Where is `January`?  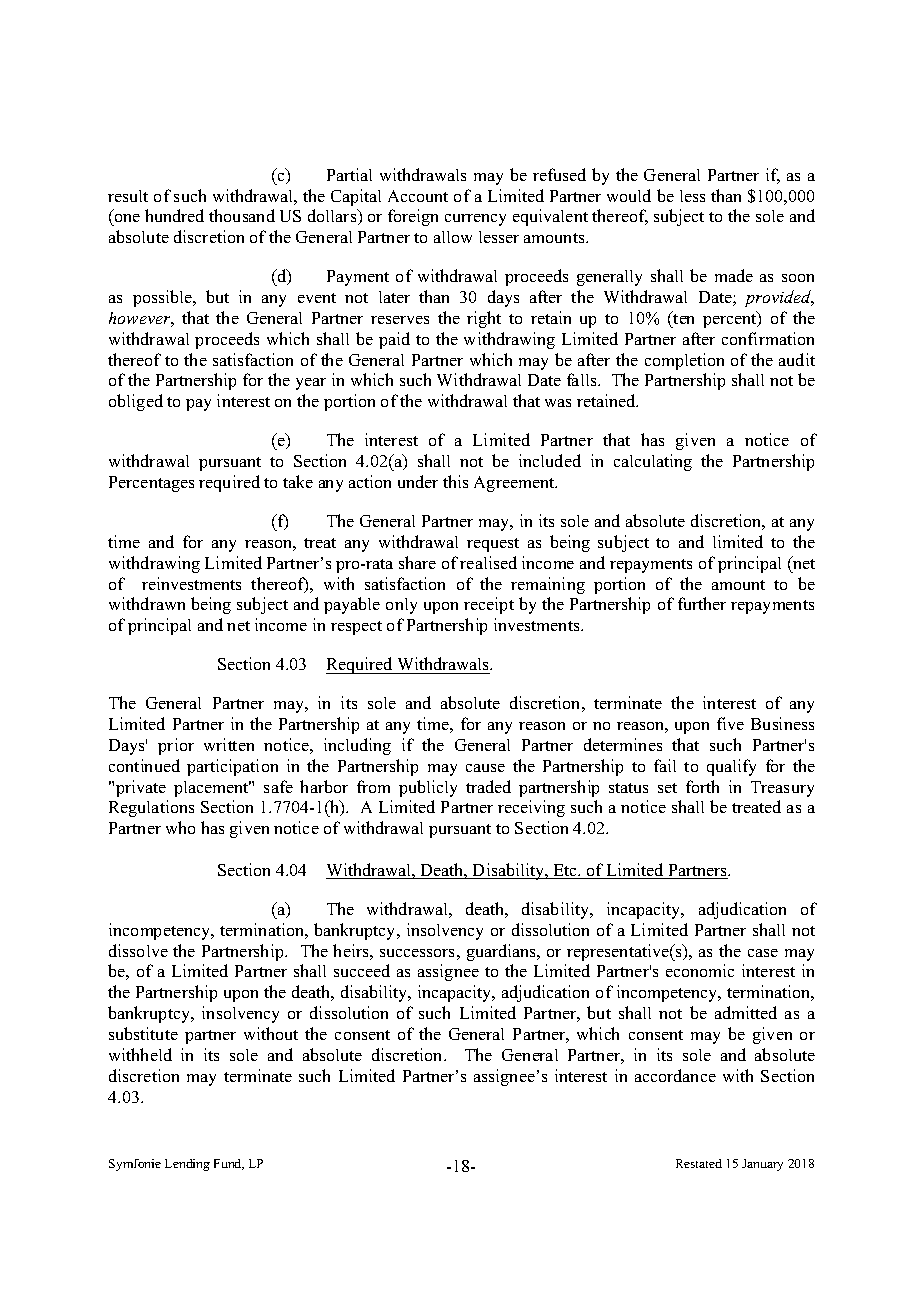 January is located at coordinates (762, 1165).
